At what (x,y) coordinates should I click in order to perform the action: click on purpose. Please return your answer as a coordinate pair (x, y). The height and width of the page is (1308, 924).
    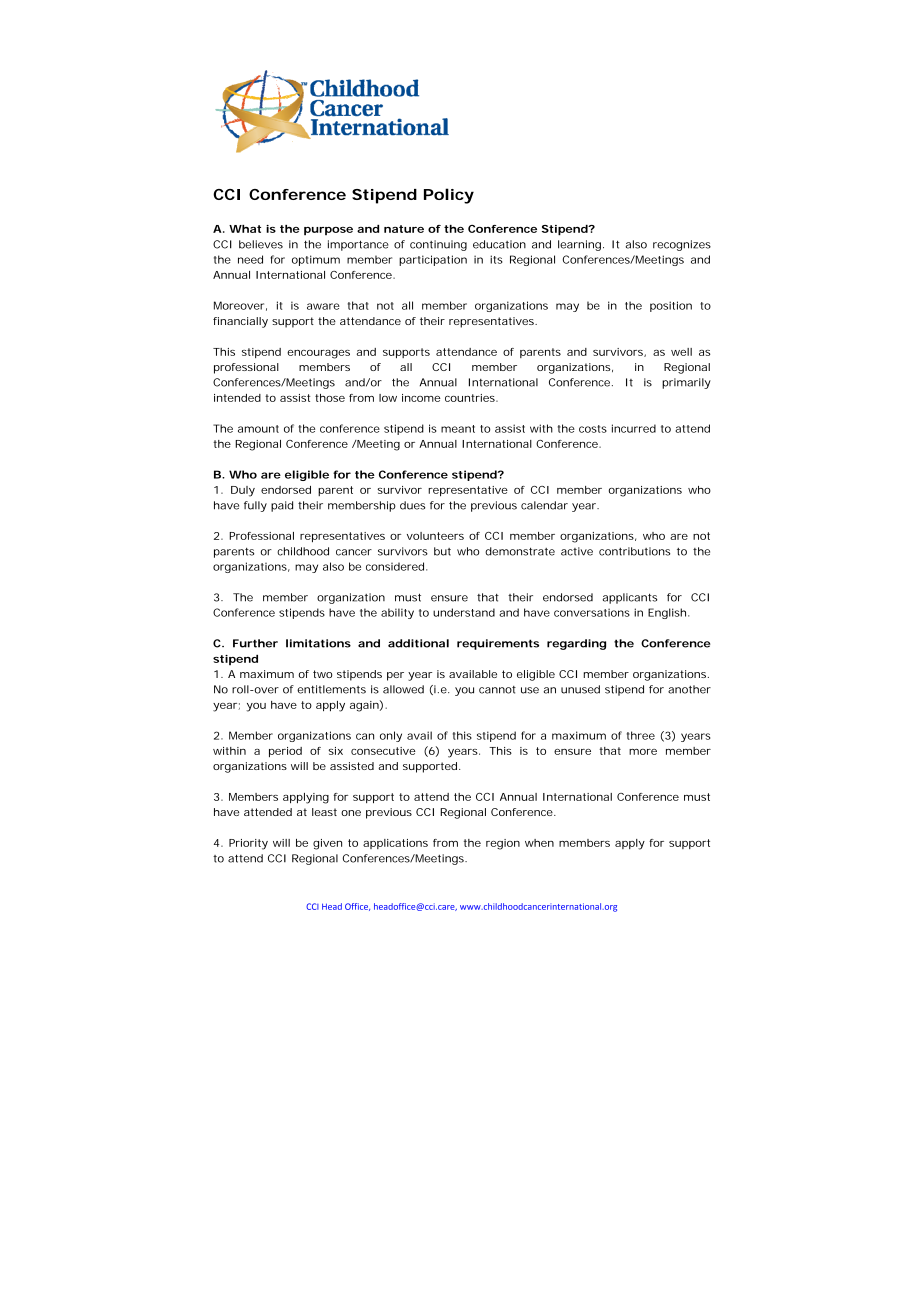
    Looking at the image, I should click on (328, 231).
